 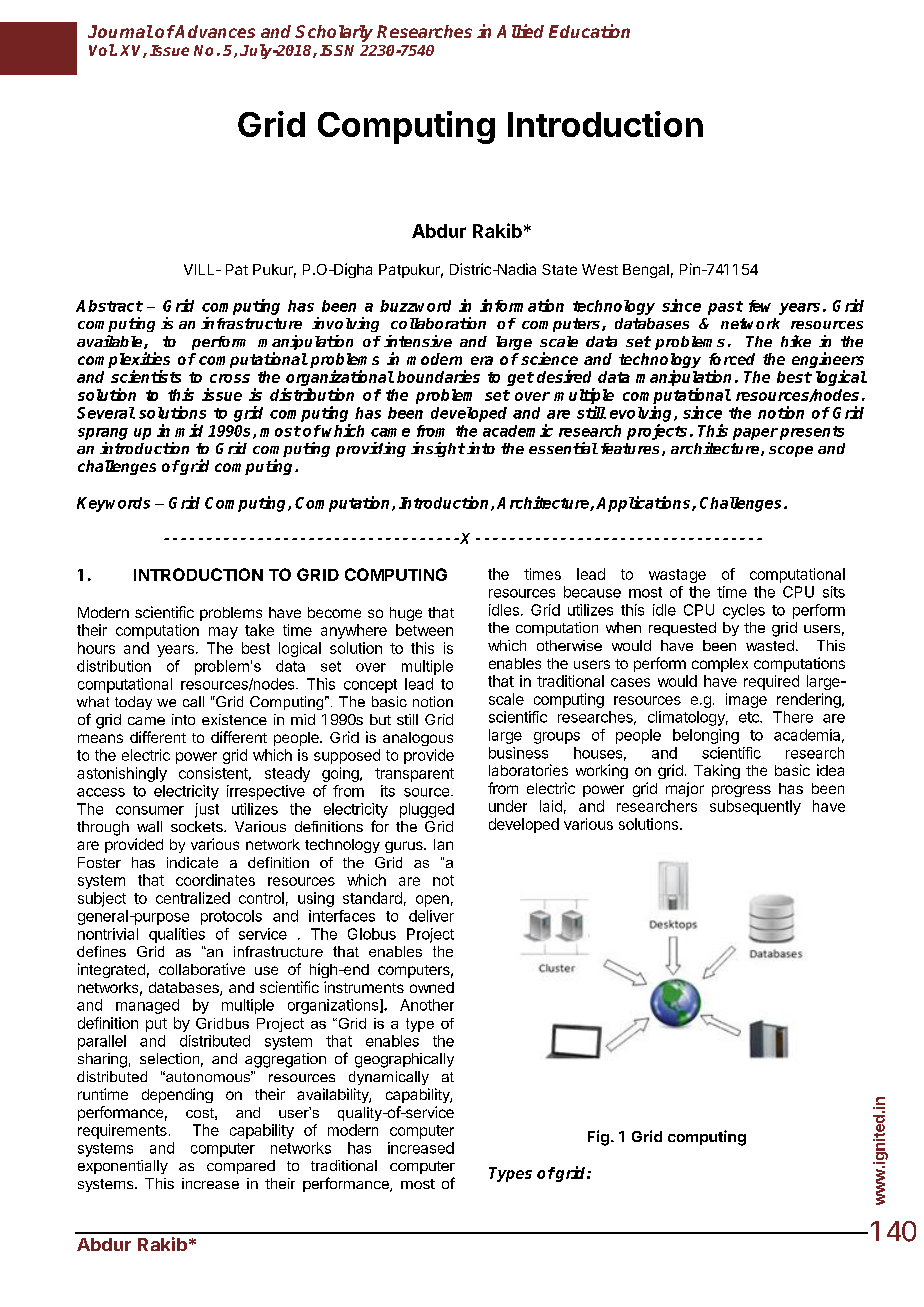 What do you see at coordinates (146, 376) in the document?
I see `scientists` at bounding box center [146, 376].
